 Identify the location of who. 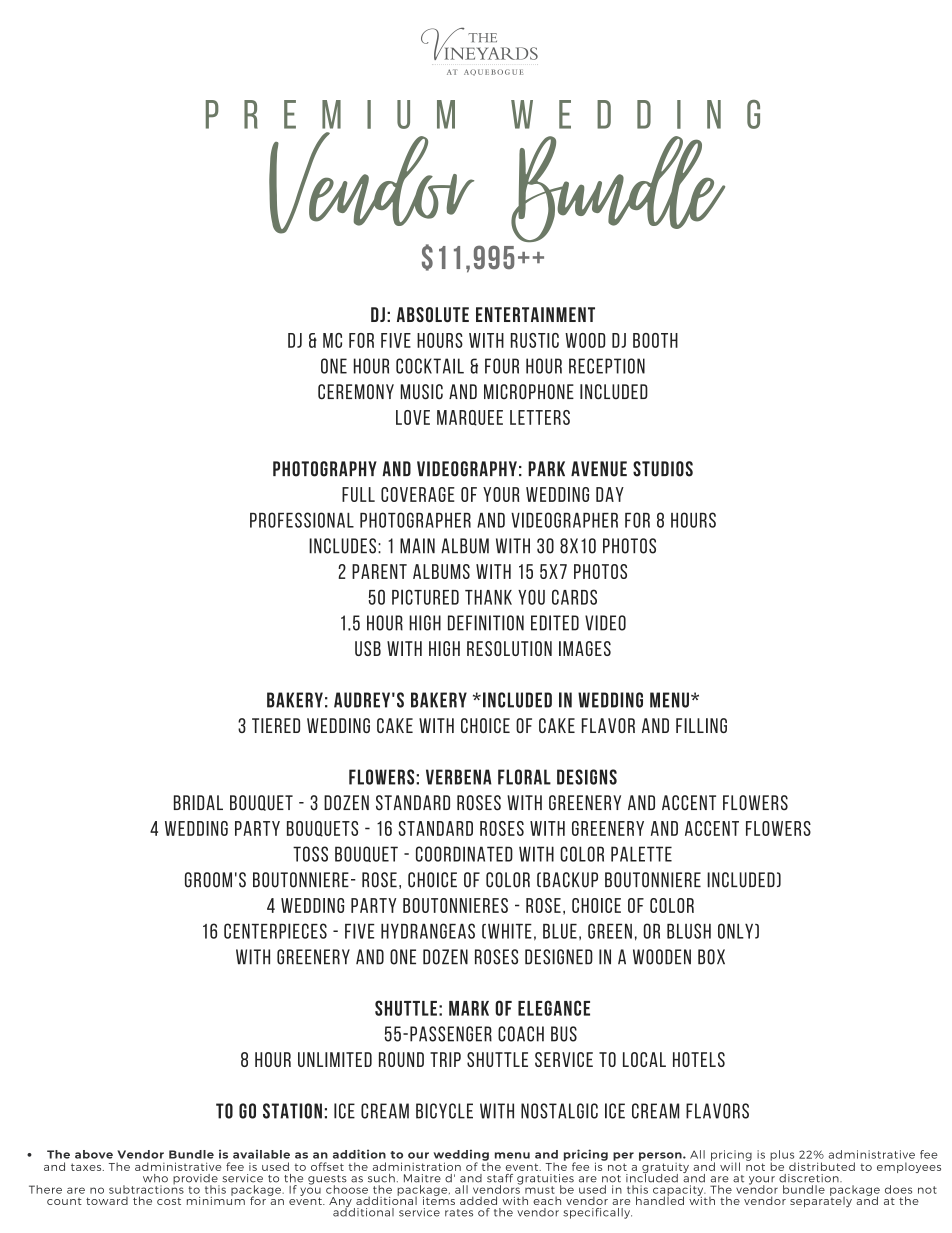
(155, 1178).
